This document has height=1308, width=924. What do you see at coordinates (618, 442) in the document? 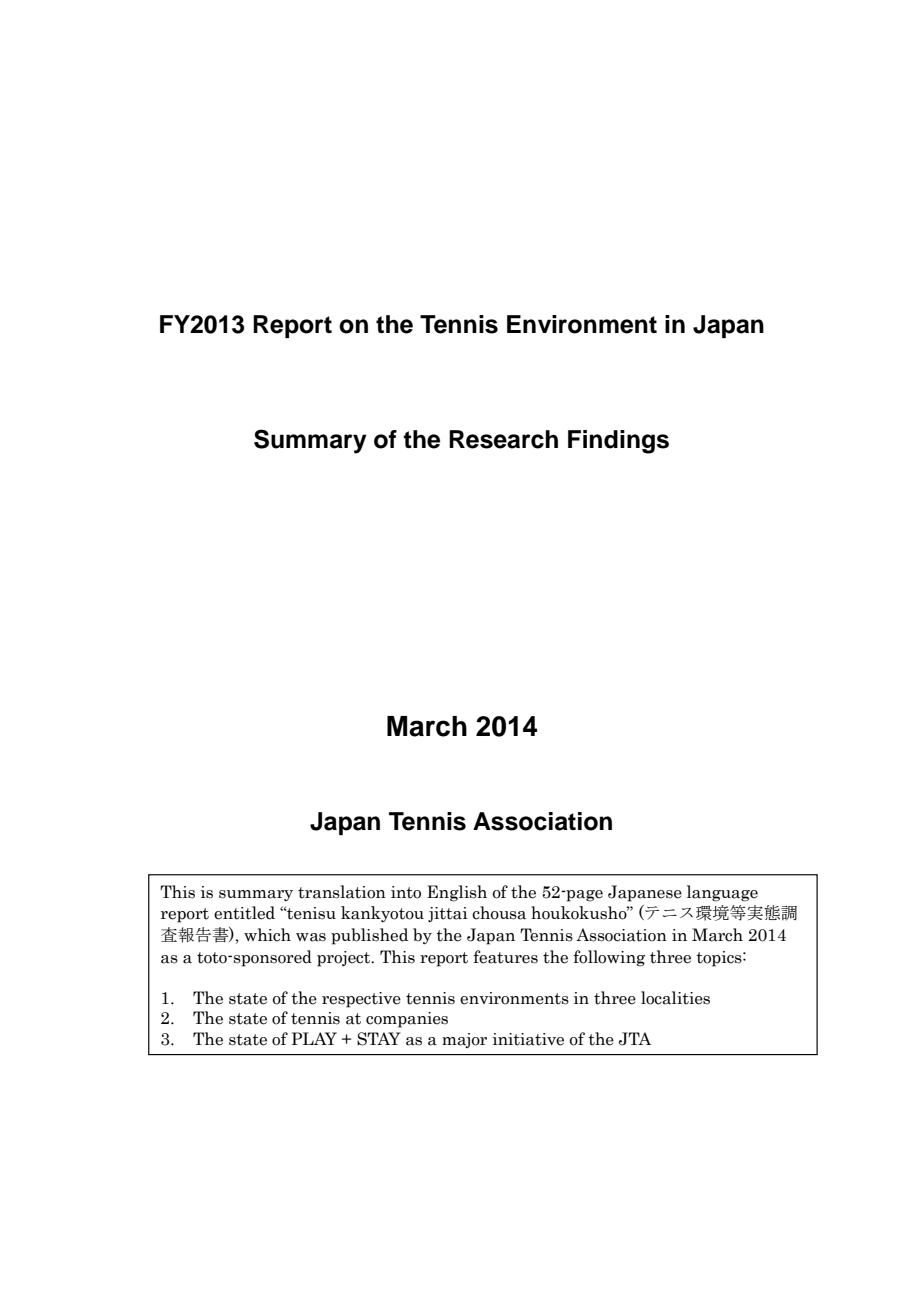
I see `Findings` at bounding box center [618, 442].
